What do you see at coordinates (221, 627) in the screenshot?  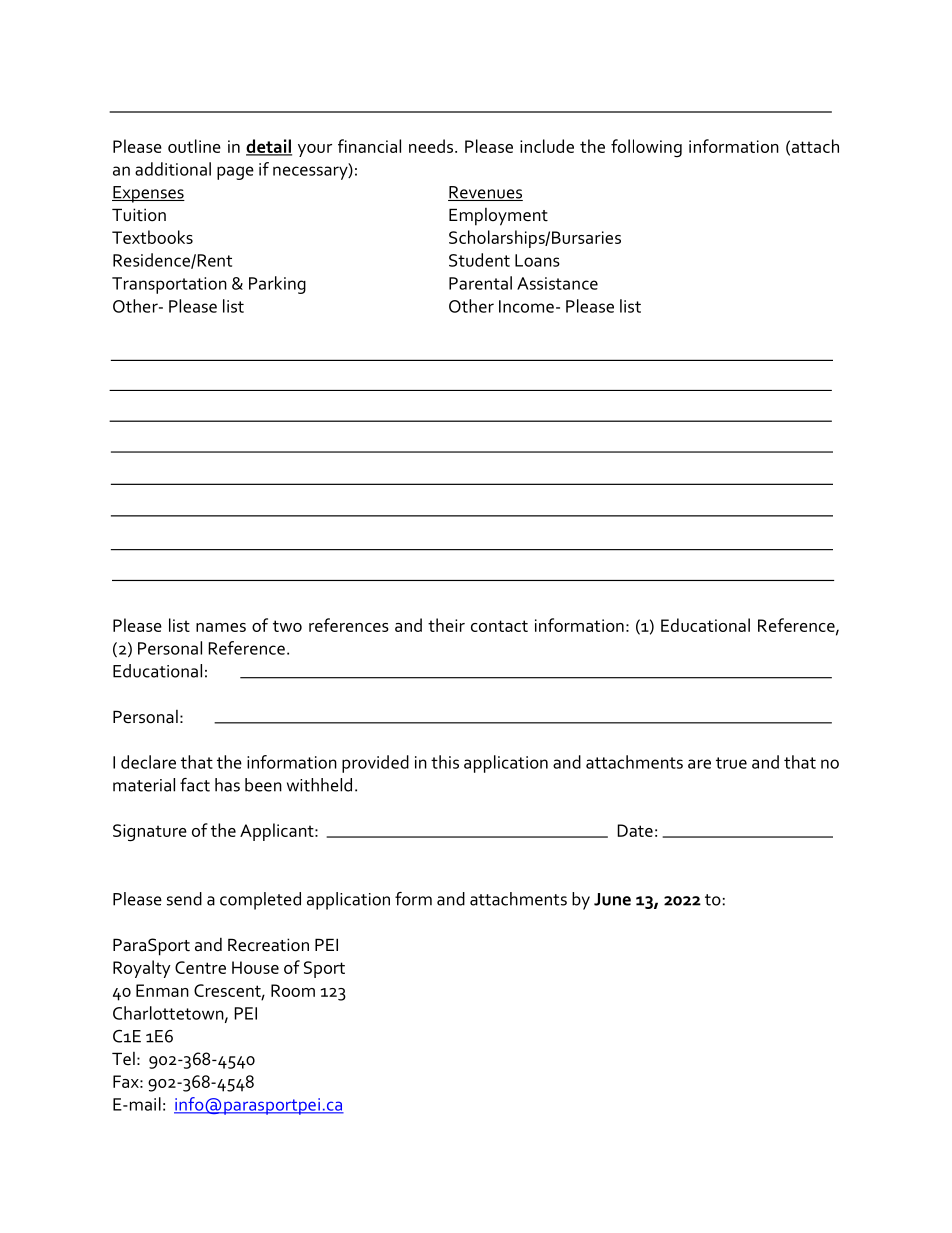 I see `names` at bounding box center [221, 627].
